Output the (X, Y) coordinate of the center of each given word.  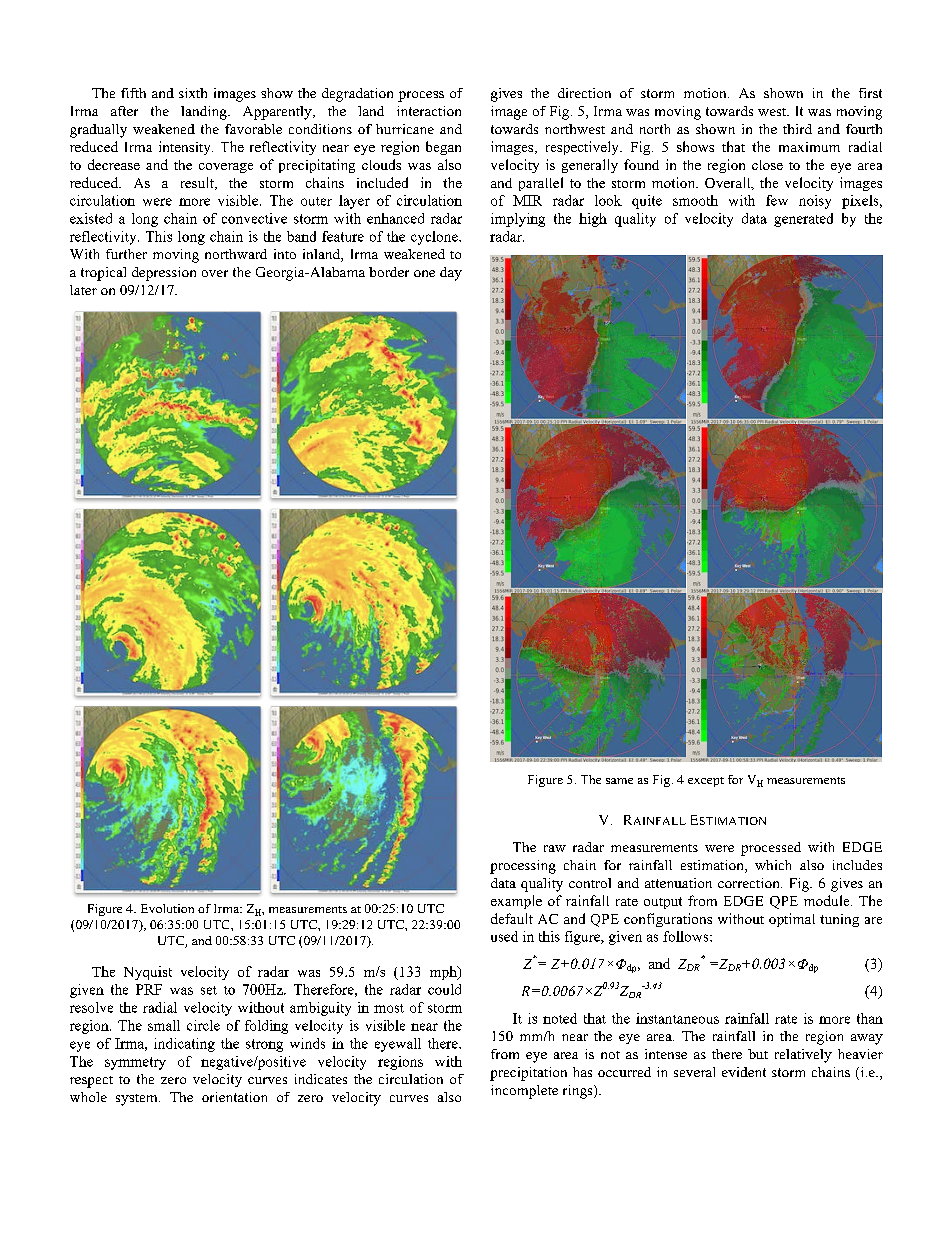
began (443, 148)
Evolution (167, 908)
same (619, 781)
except (706, 782)
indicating (184, 1045)
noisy (815, 202)
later (83, 290)
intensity (186, 148)
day (451, 274)
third (797, 129)
